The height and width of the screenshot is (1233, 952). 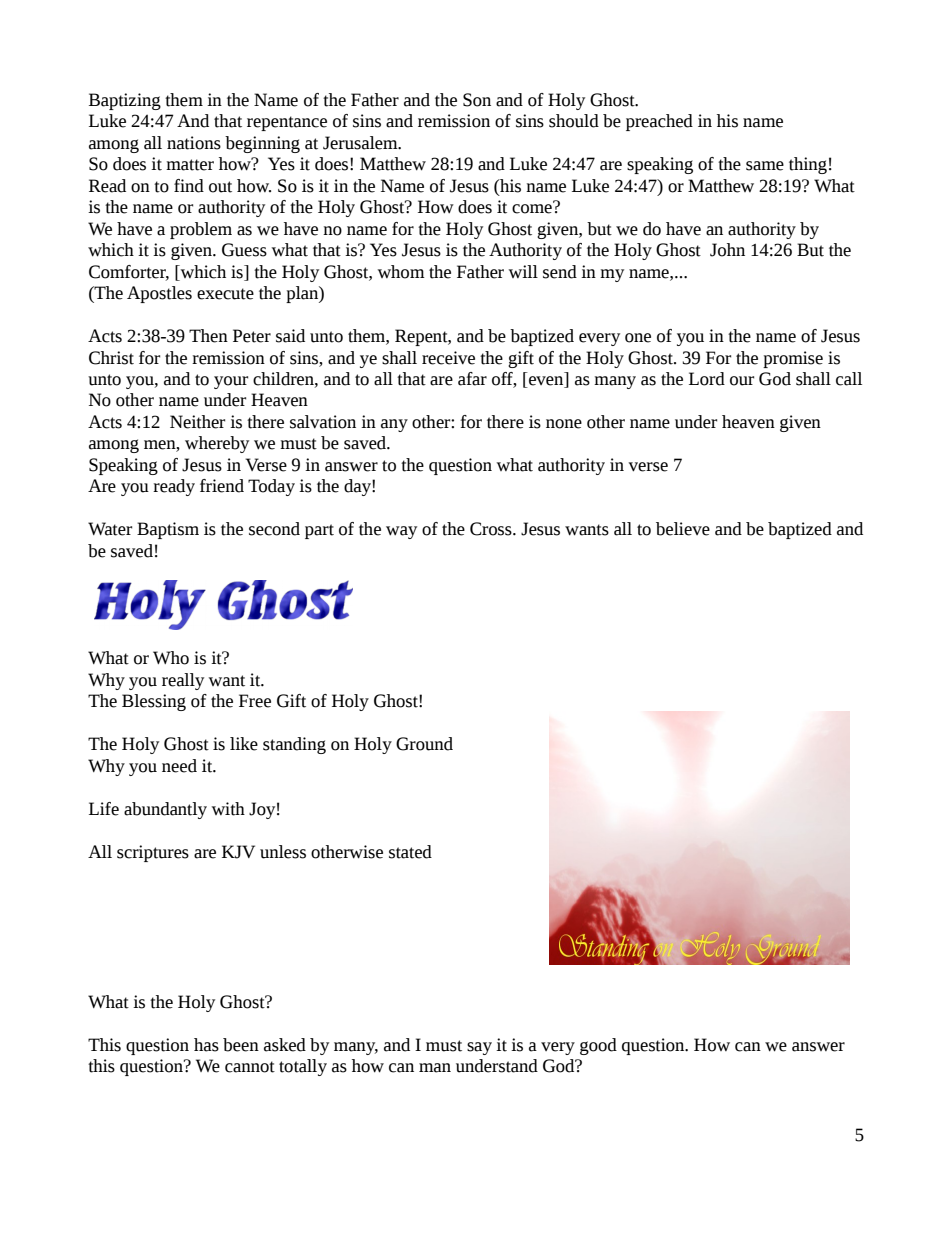 I want to click on Then, so click(x=208, y=336).
